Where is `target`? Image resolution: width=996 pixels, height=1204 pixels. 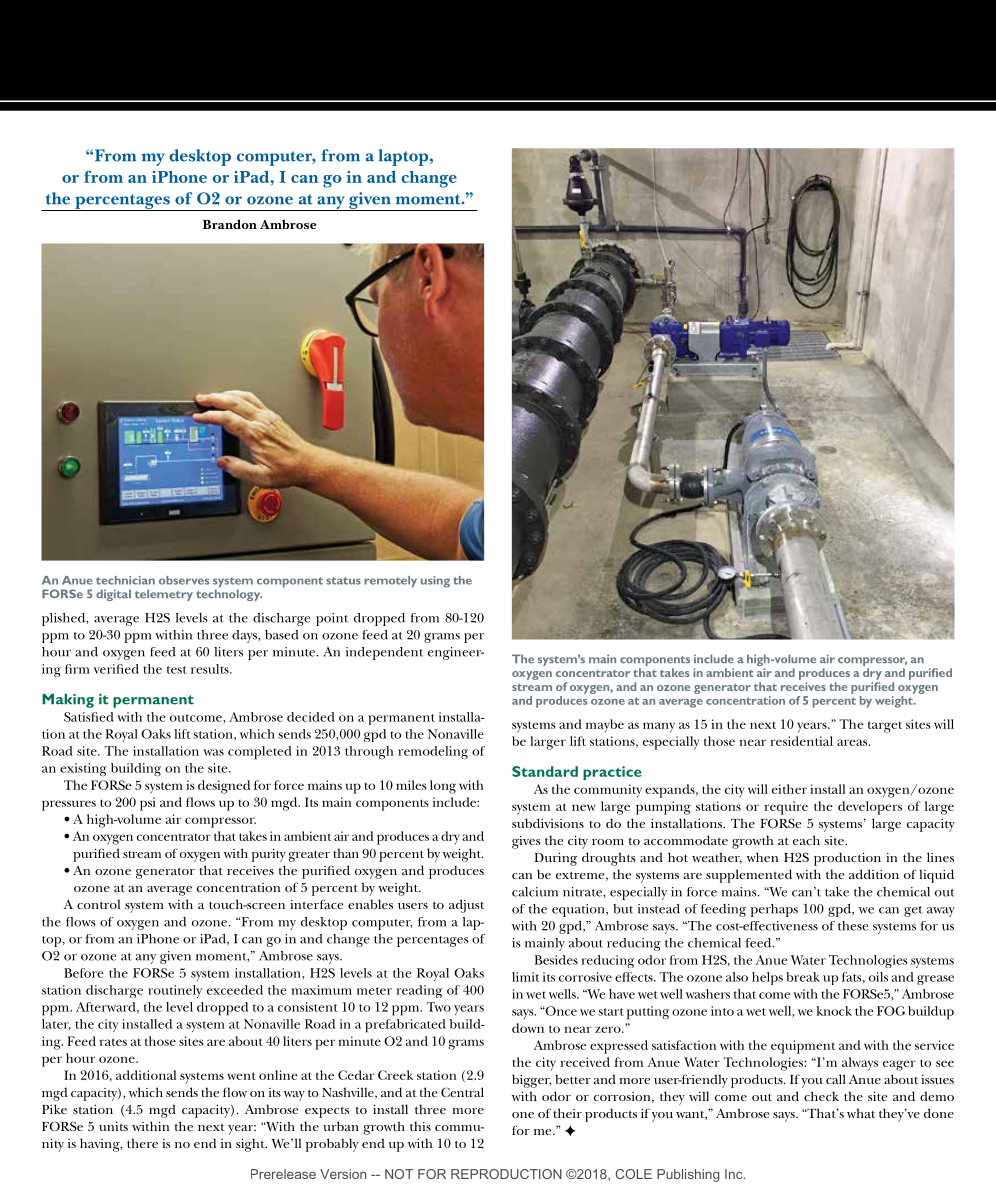
target is located at coordinates (885, 727).
